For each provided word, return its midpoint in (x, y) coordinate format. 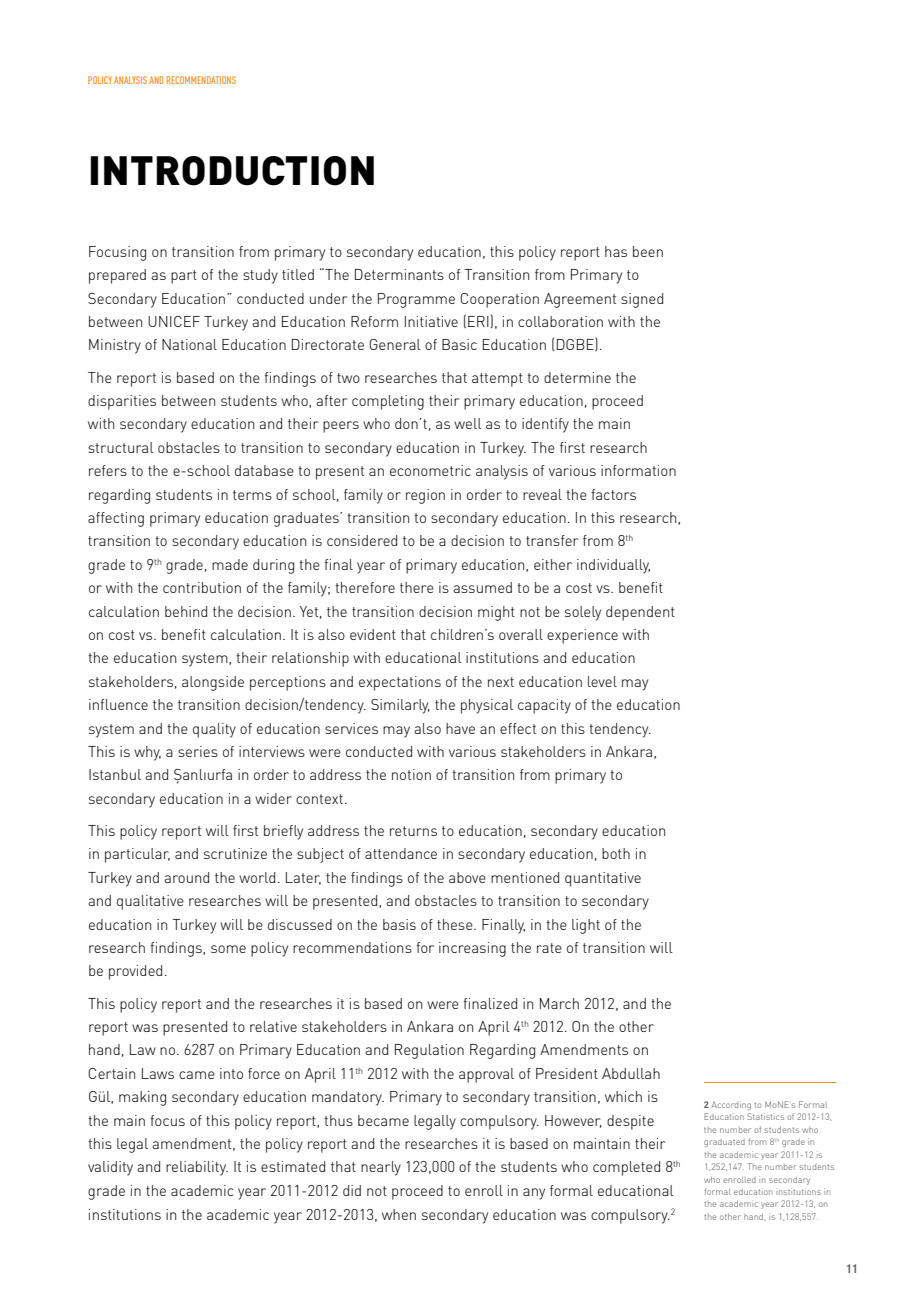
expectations (400, 683)
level (602, 681)
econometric (430, 470)
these (456, 924)
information (638, 470)
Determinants (399, 274)
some (228, 949)
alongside (213, 683)
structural (121, 447)
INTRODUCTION (232, 171)
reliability (197, 1168)
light (586, 926)
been (648, 251)
